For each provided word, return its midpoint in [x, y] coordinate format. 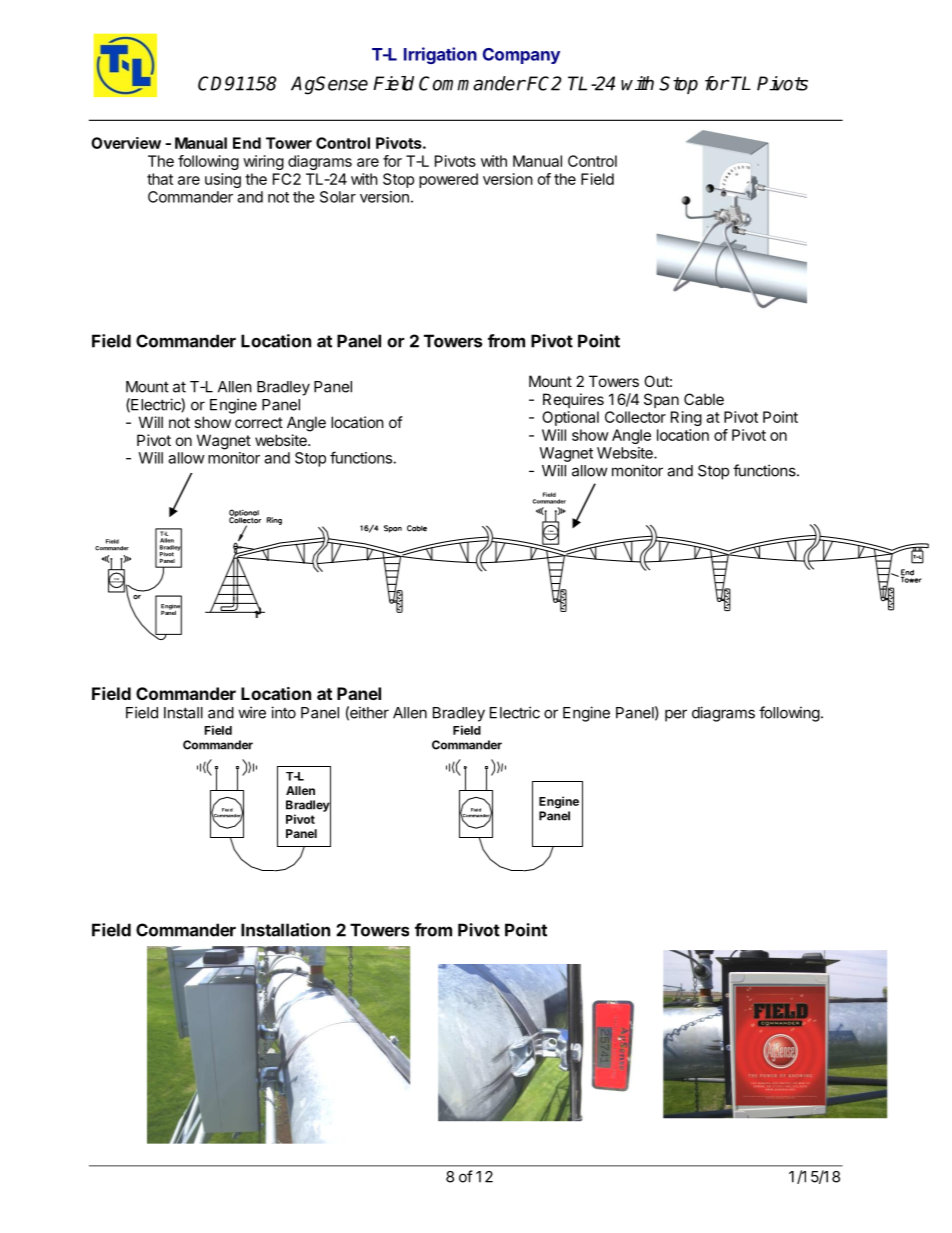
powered [448, 180]
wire [252, 712]
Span [661, 400]
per [676, 715]
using [223, 180]
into [283, 712]
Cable [704, 399]
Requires [573, 400]
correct [259, 422]
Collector [635, 417]
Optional [570, 418]
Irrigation [440, 55]
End [247, 143]
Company [521, 56]
